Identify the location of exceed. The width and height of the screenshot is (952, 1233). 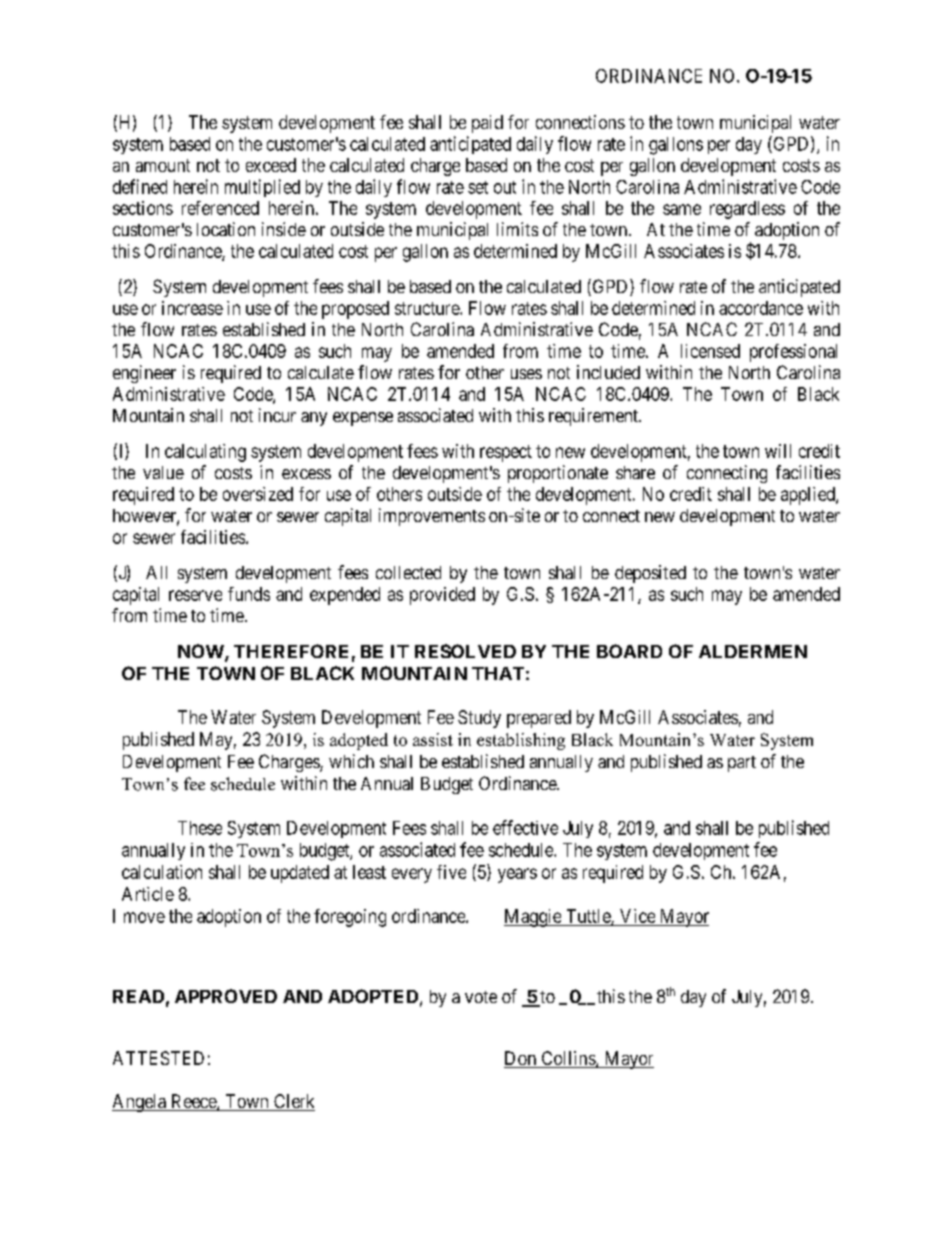
(271, 165).
